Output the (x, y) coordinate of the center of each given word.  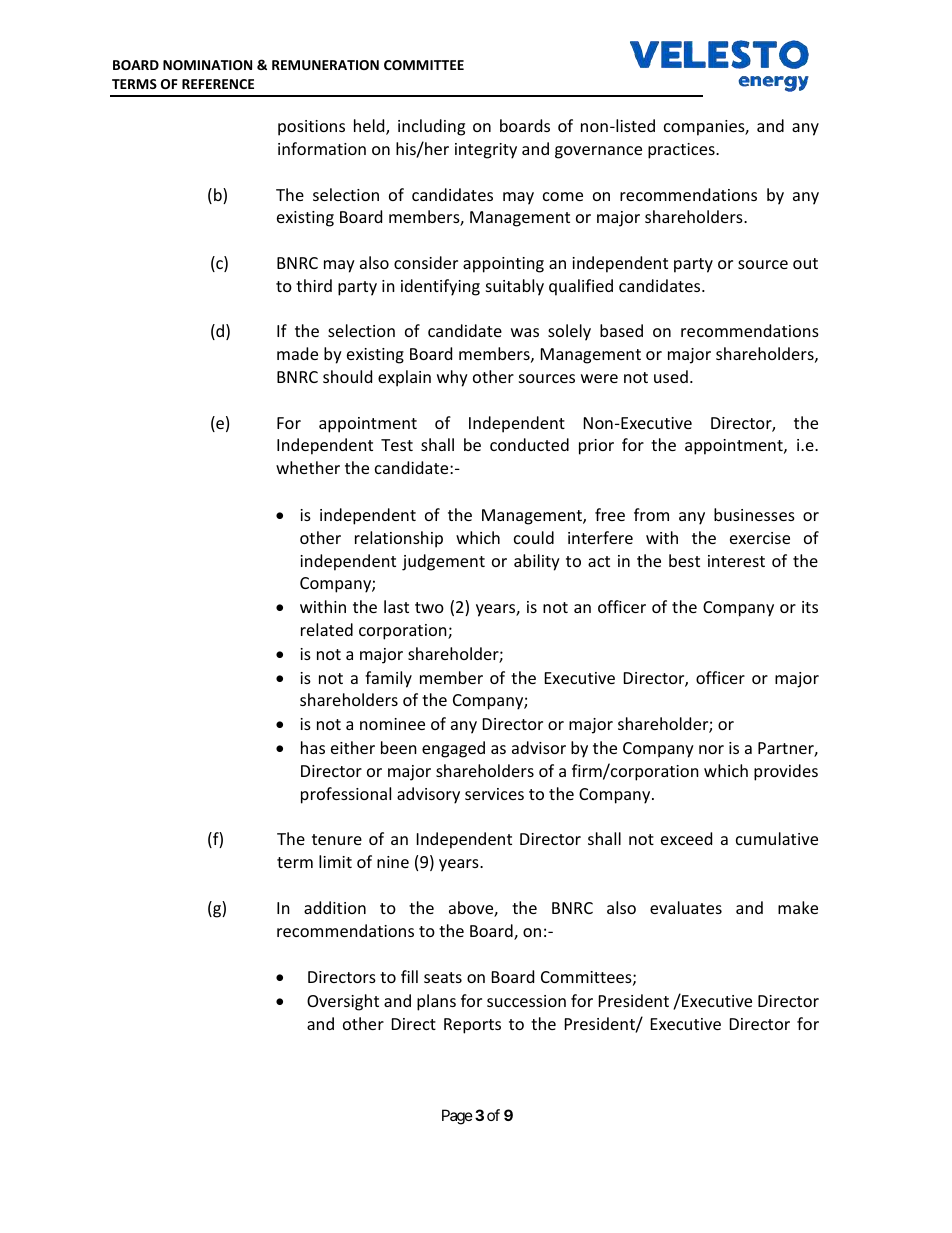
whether (308, 467)
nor (711, 749)
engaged (453, 749)
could (534, 537)
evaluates (686, 907)
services (494, 794)
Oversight (343, 1002)
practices (682, 151)
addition (335, 907)
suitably (515, 287)
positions (311, 128)
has (313, 747)
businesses (754, 514)
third (314, 285)
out (805, 263)
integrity (486, 151)
